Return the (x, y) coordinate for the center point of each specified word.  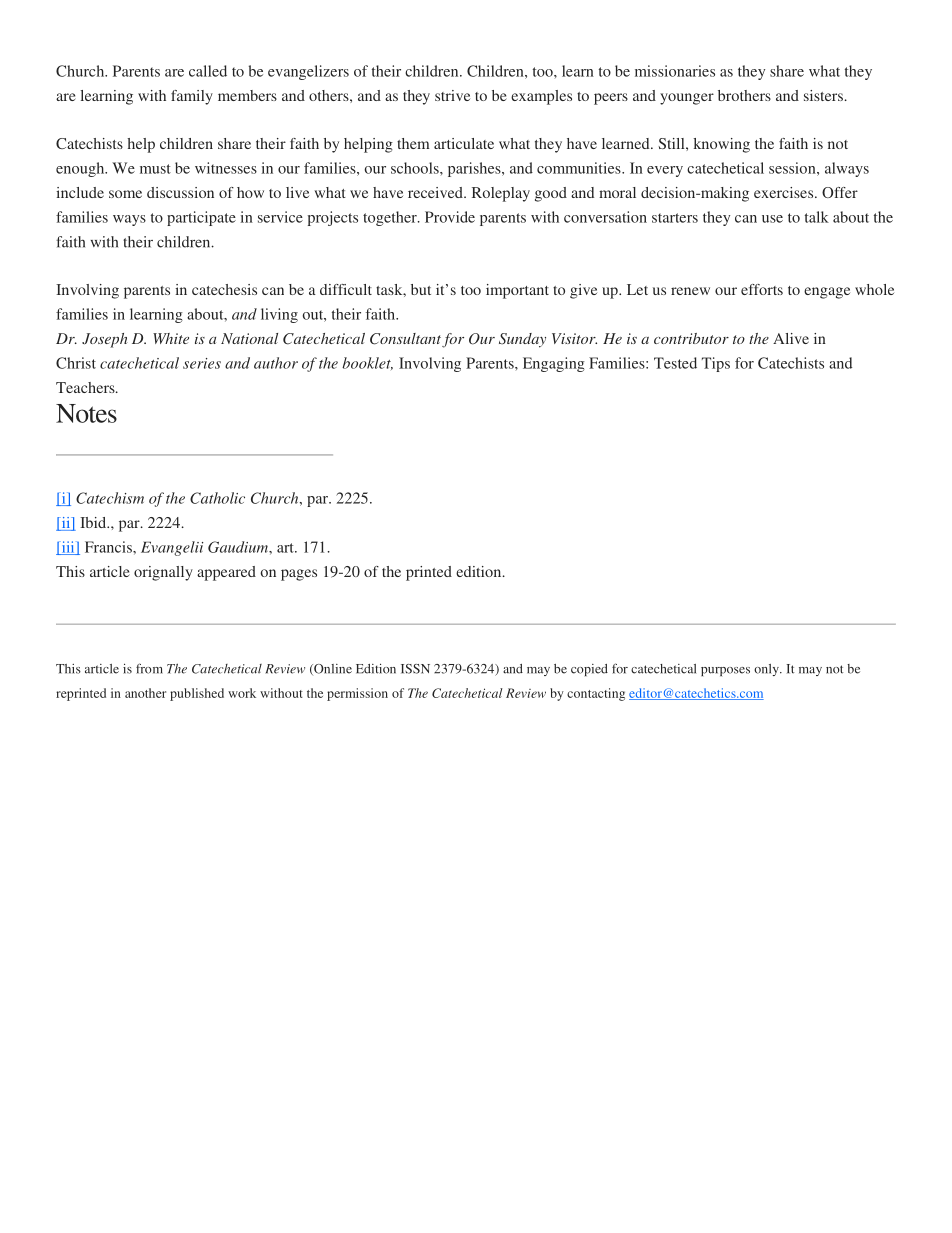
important (517, 291)
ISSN (415, 669)
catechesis (224, 289)
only (767, 670)
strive (452, 95)
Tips (716, 364)
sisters (824, 95)
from (149, 668)
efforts (762, 289)
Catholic (217, 498)
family (192, 97)
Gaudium (239, 547)
